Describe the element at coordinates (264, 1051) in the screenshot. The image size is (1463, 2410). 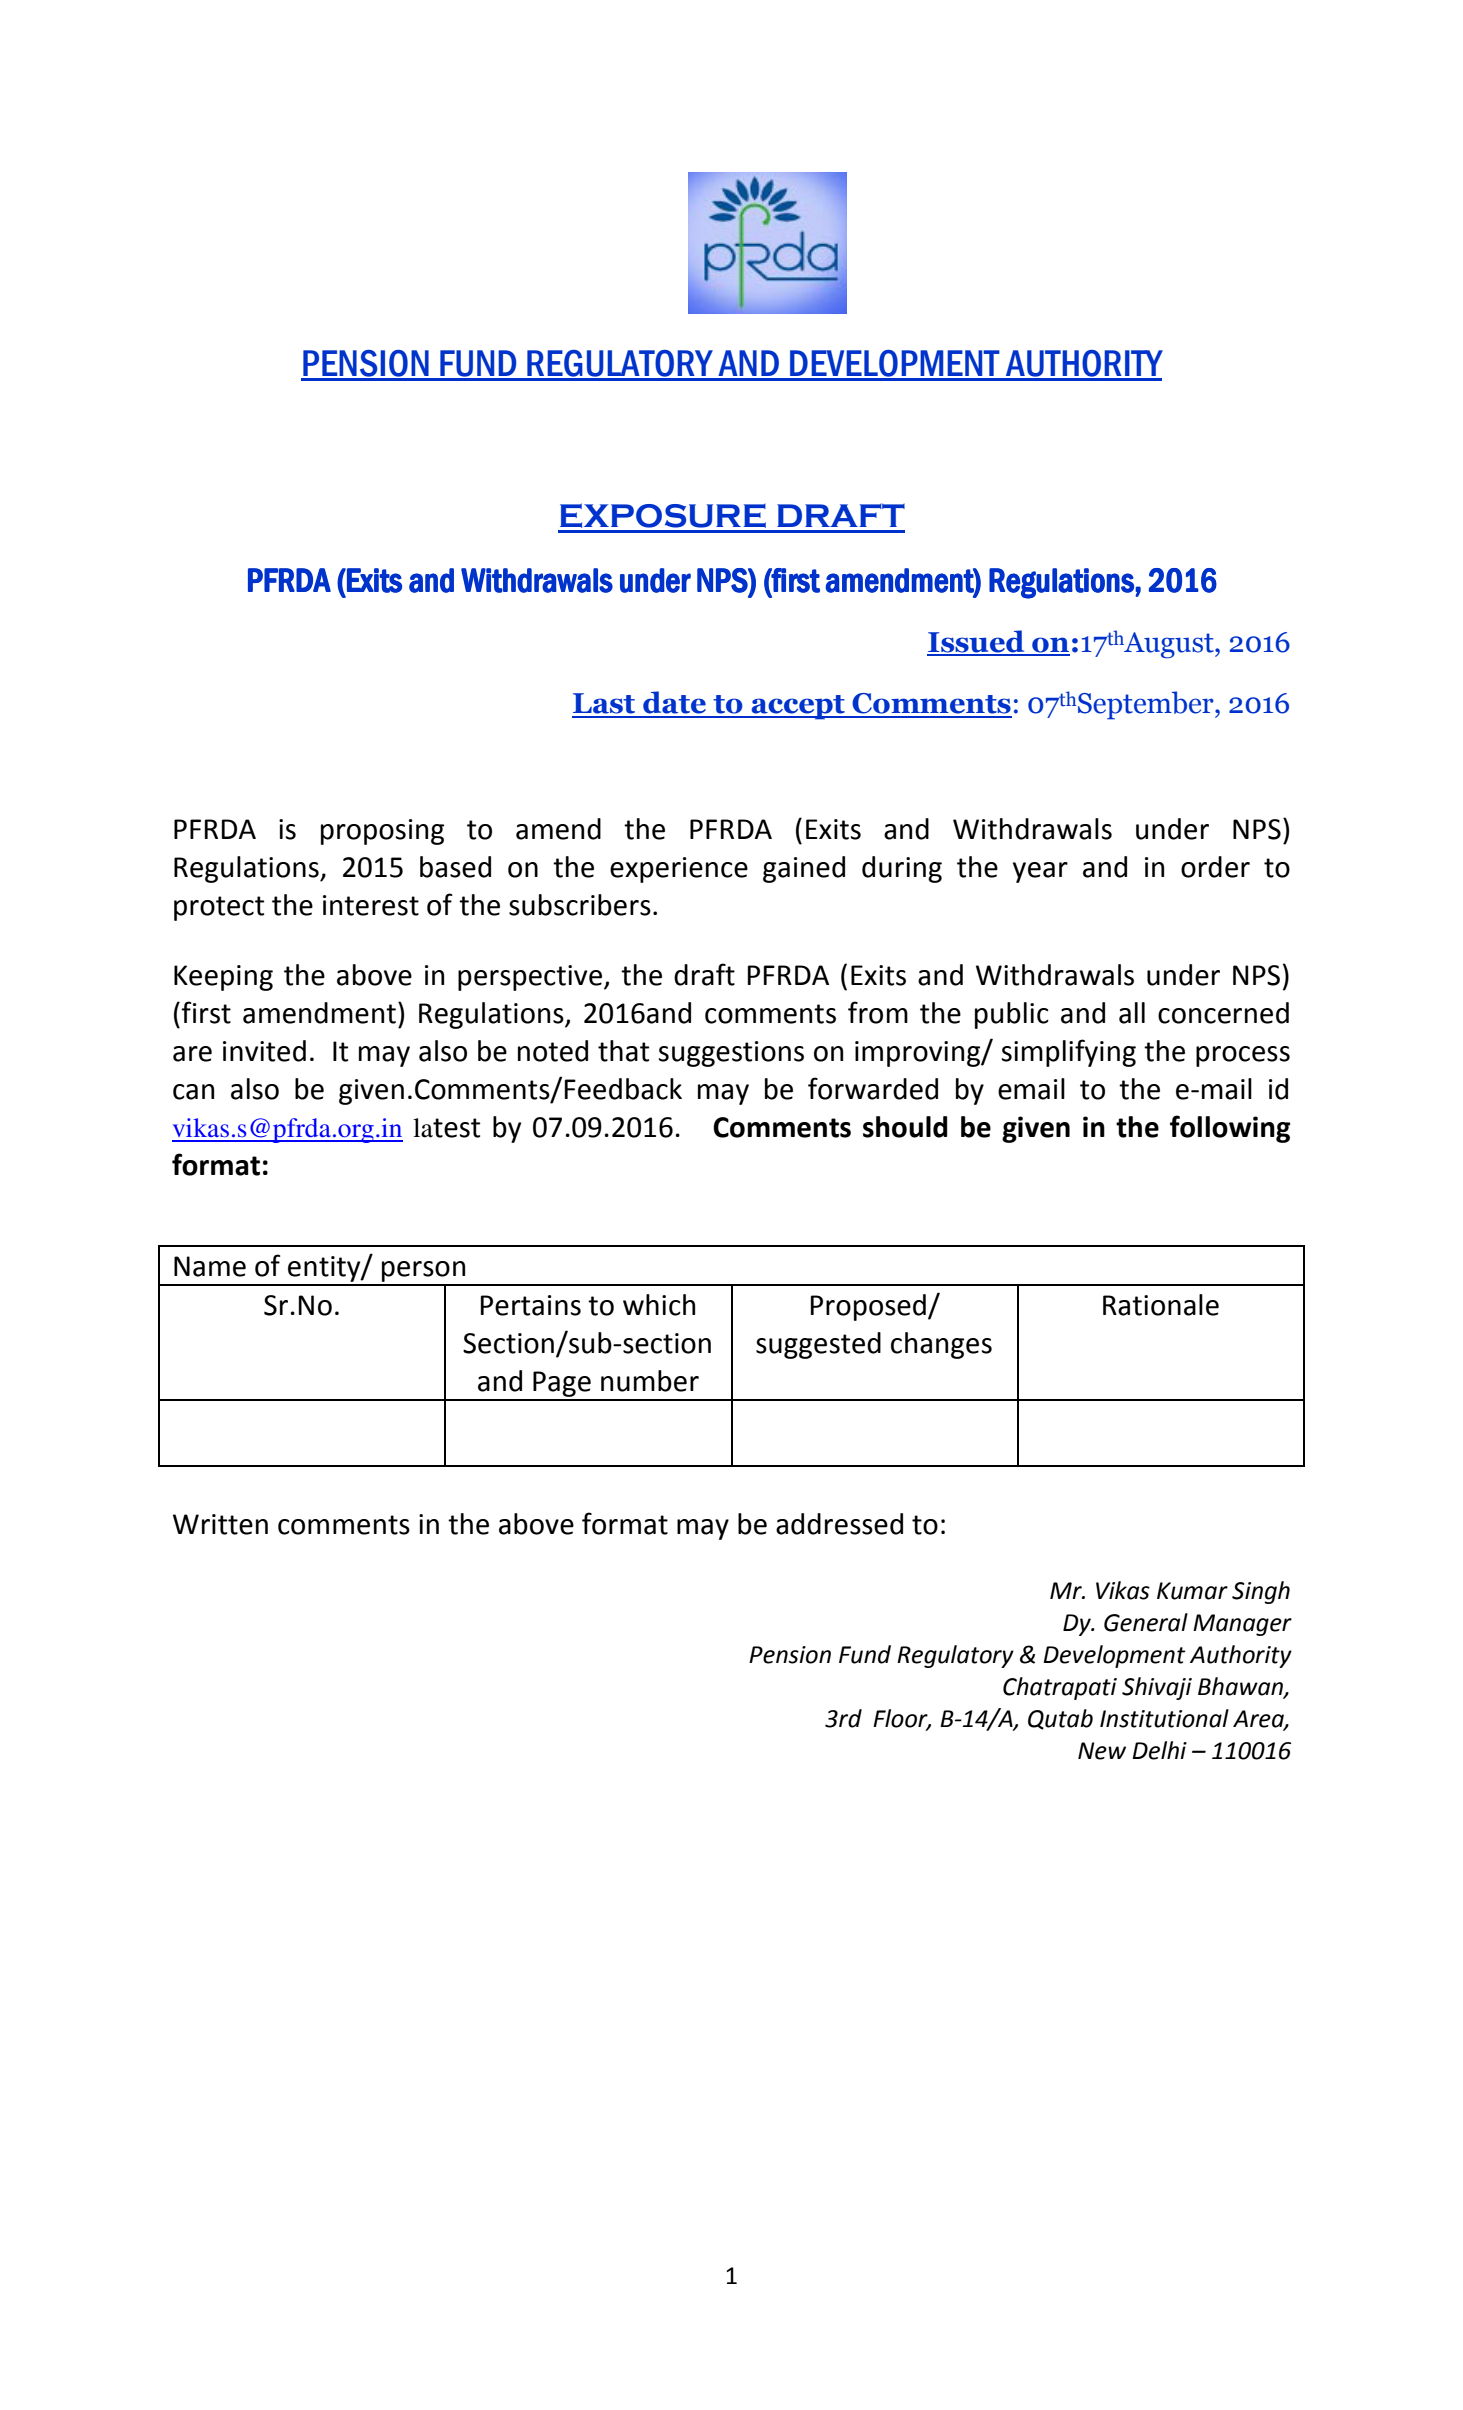
I see `invited` at that location.
